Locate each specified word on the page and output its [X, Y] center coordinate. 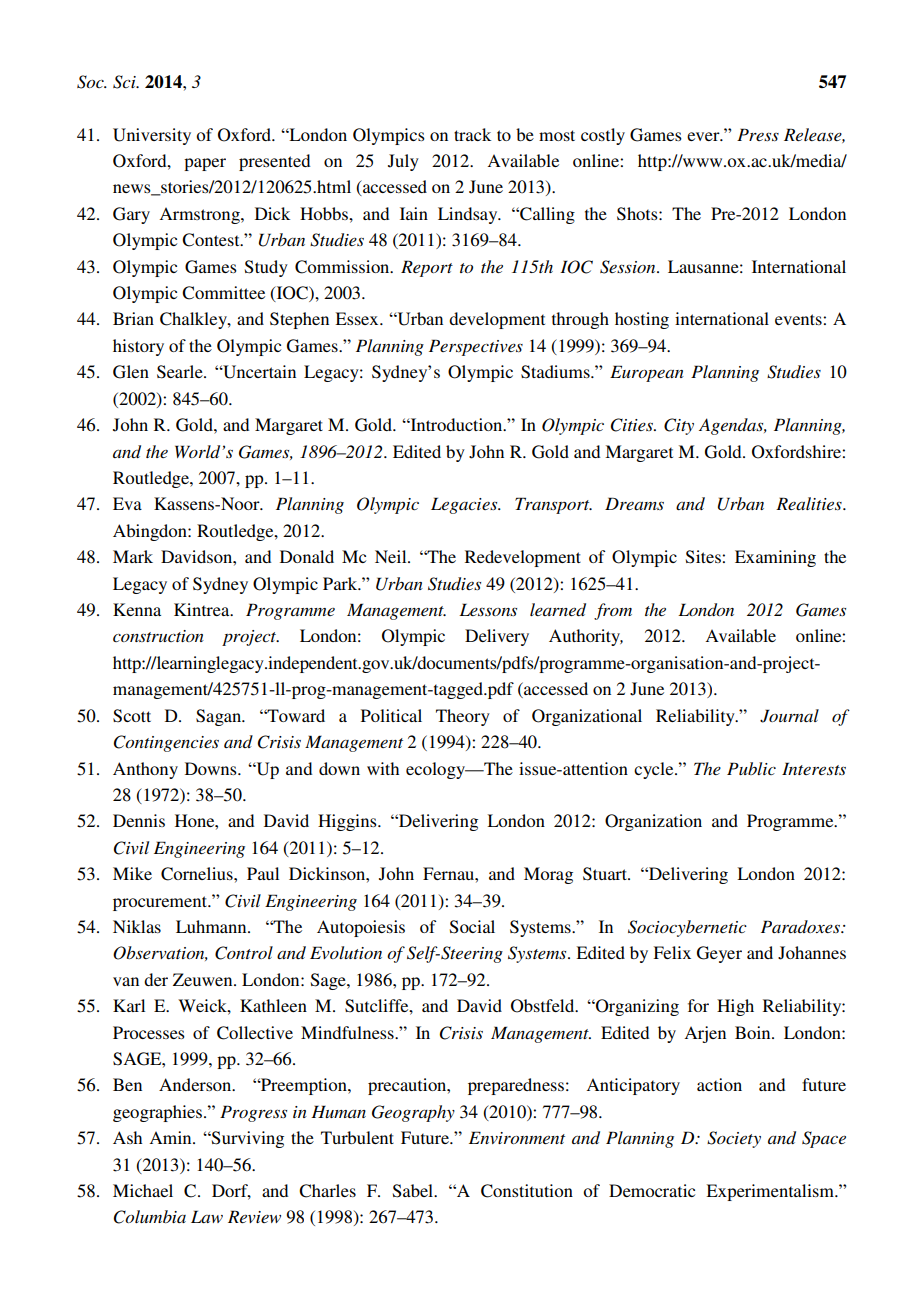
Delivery [497, 637]
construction [158, 636]
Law [207, 1216]
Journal [789, 716]
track [472, 134]
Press [758, 134]
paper [205, 164]
